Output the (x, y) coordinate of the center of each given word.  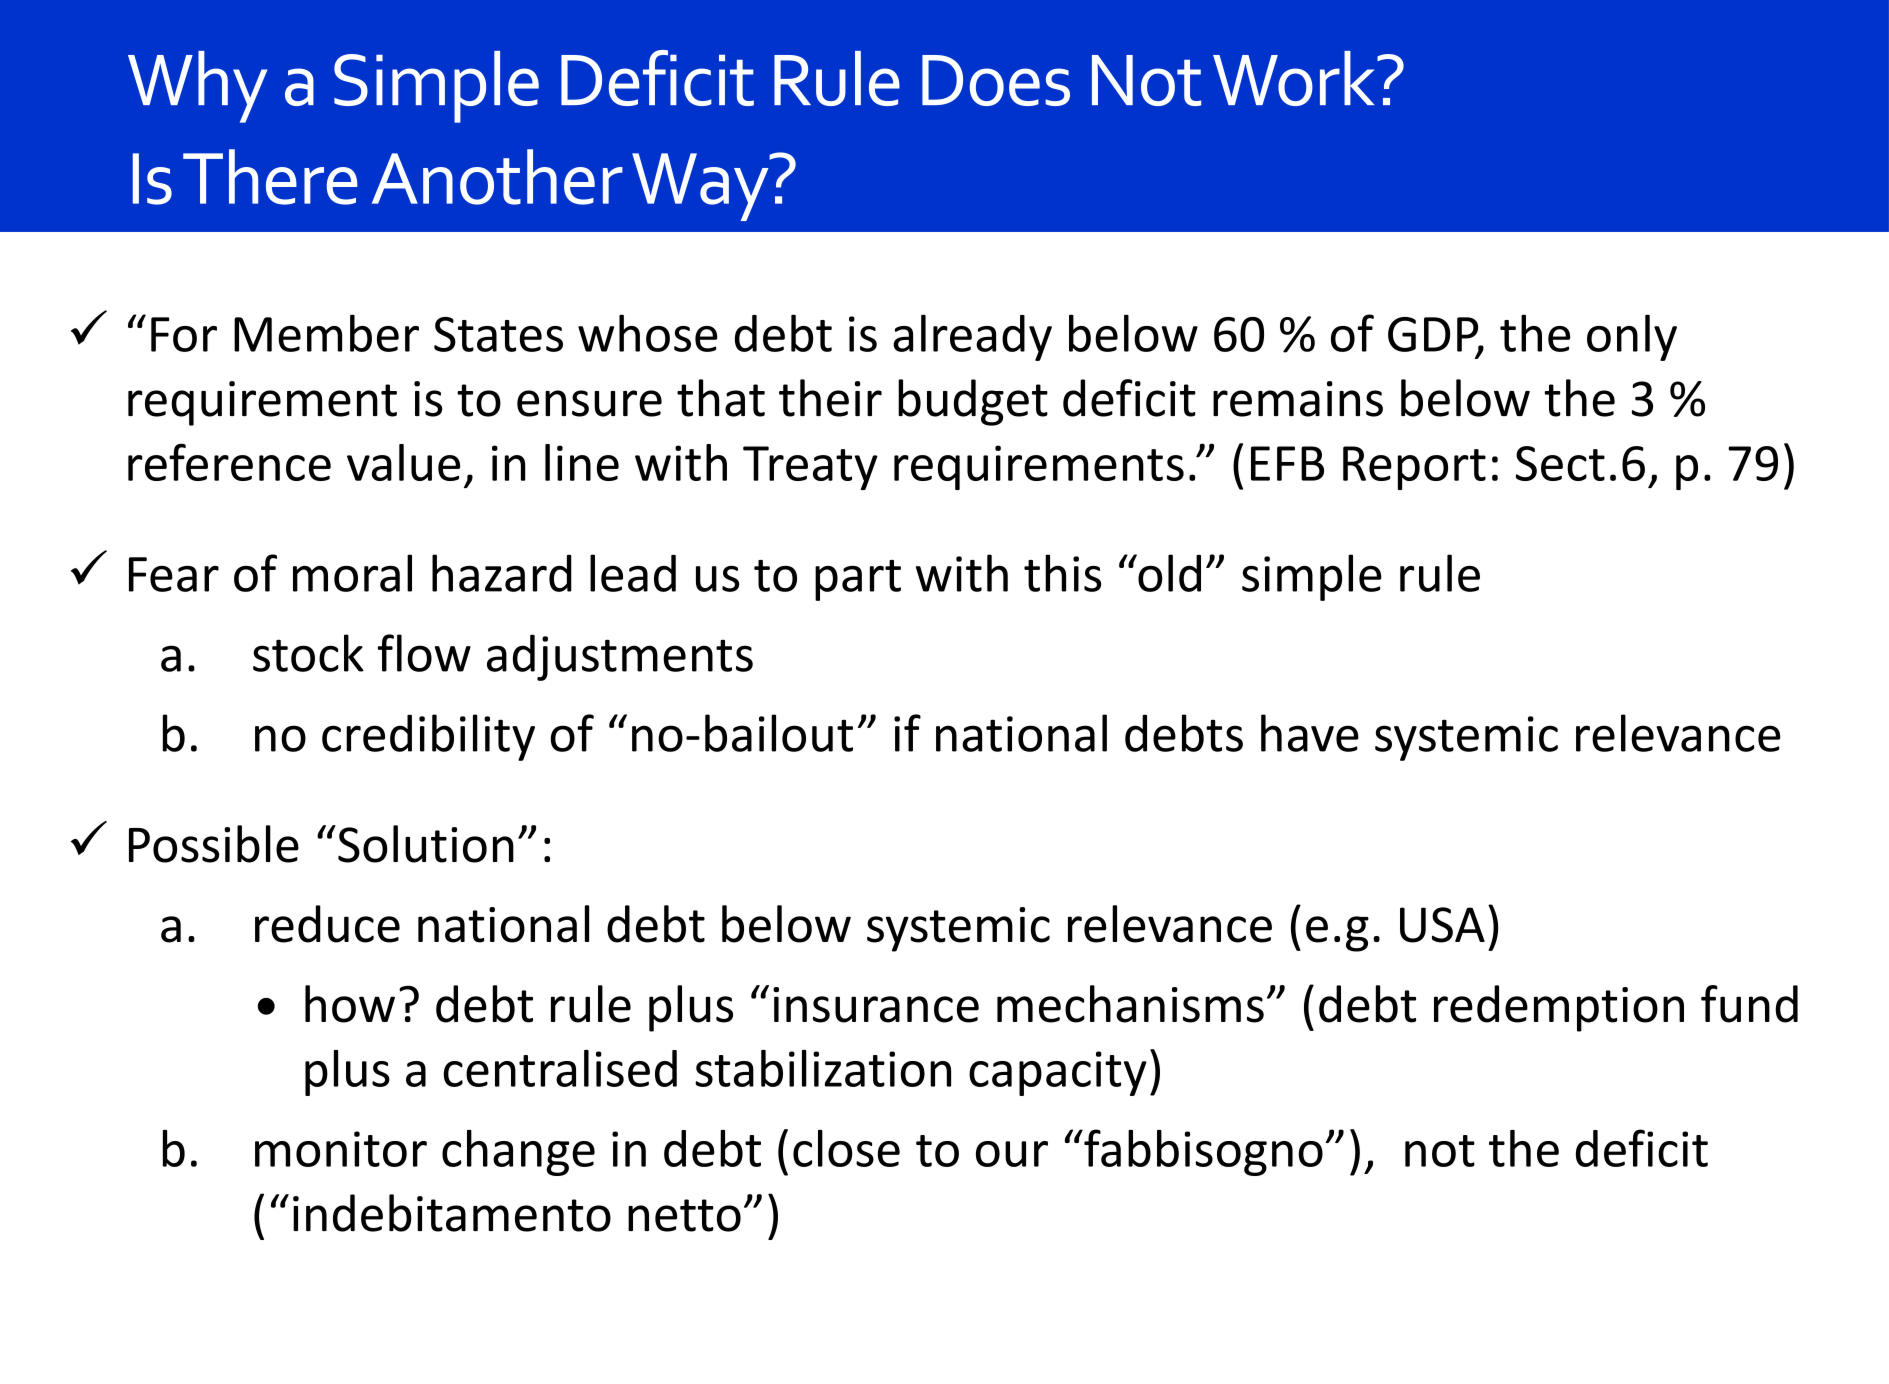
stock (308, 653)
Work (1294, 78)
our (1012, 1154)
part (858, 580)
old (1168, 573)
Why (197, 87)
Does (996, 80)
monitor (341, 1149)
